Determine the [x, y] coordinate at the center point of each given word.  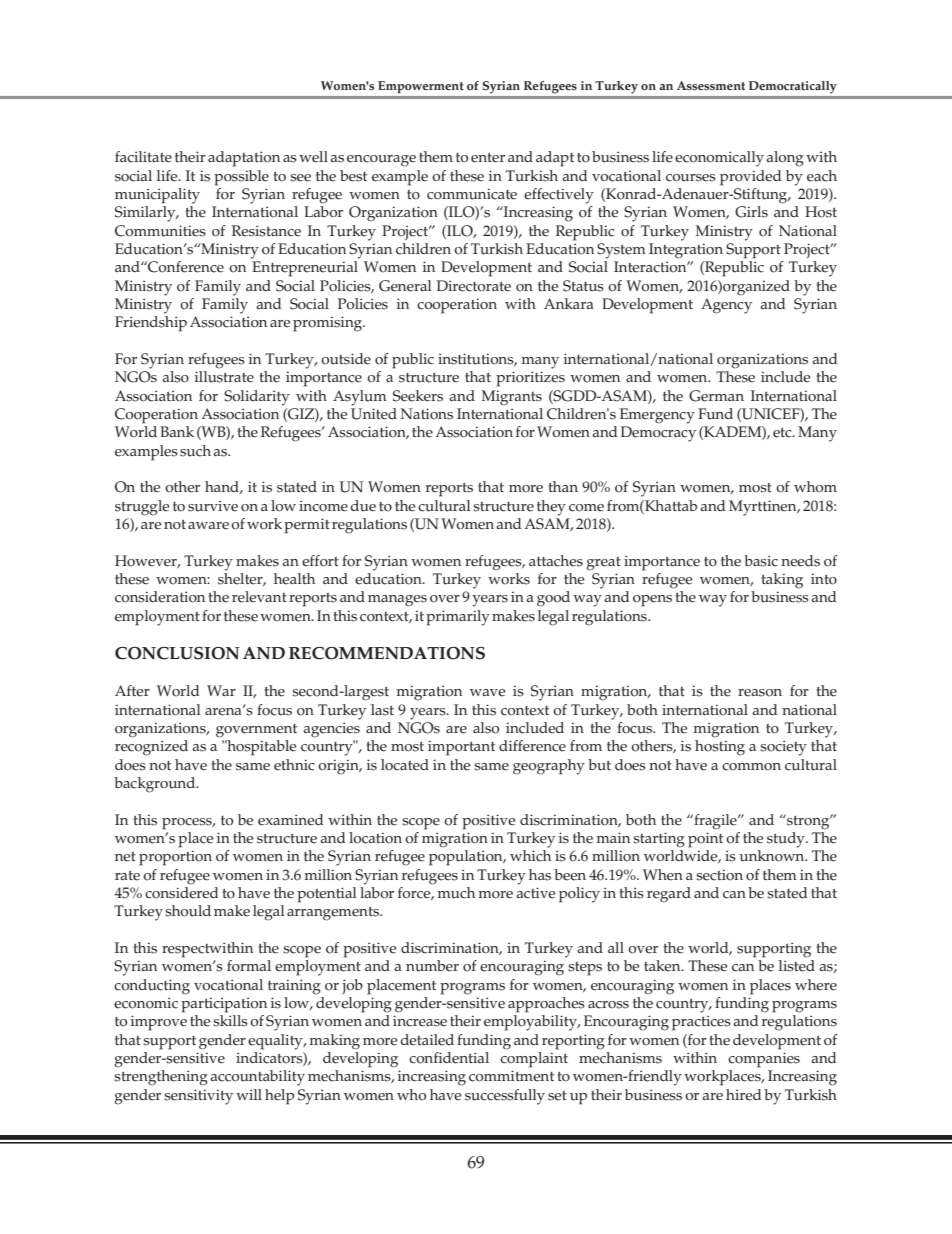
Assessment [711, 85]
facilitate [143, 157]
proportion [175, 858]
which [530, 856]
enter [488, 158]
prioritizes [530, 379]
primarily [458, 618]
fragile [715, 822]
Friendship [151, 324]
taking [782, 581]
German [716, 396]
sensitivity [198, 1097]
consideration [160, 597]
